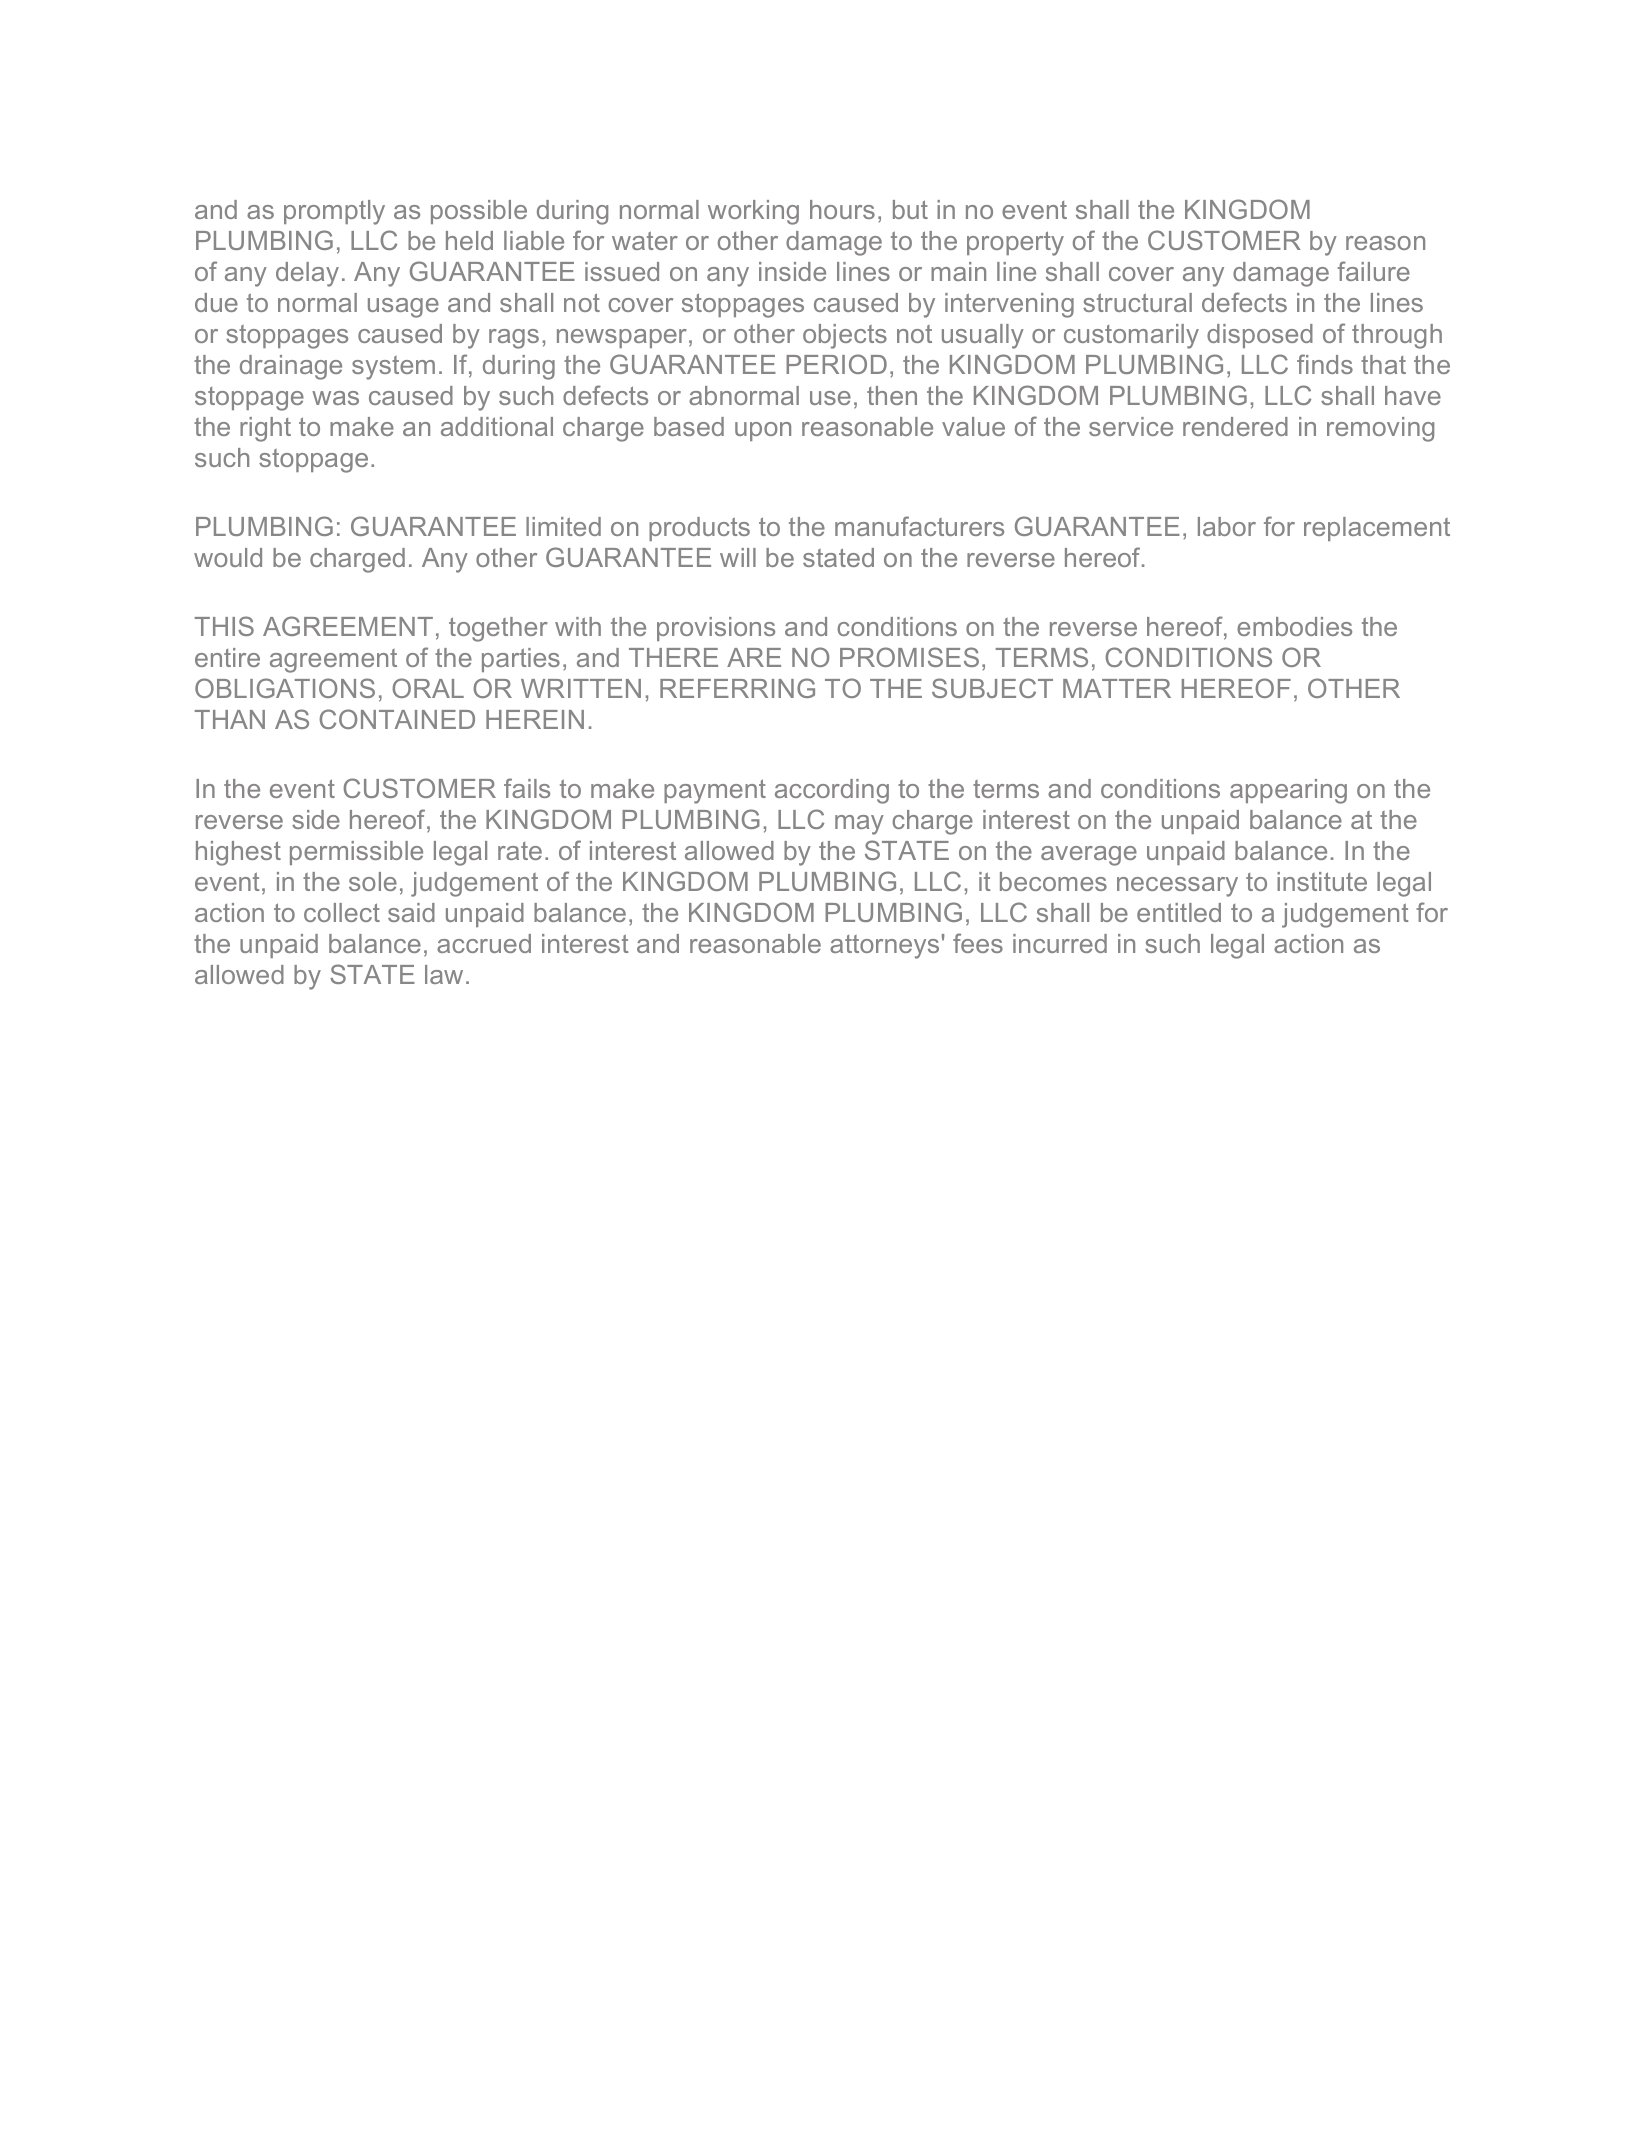 The height and width of the document is (2137, 1651). Describe the element at coordinates (334, 212) in the document. I see `promptly` at that location.
